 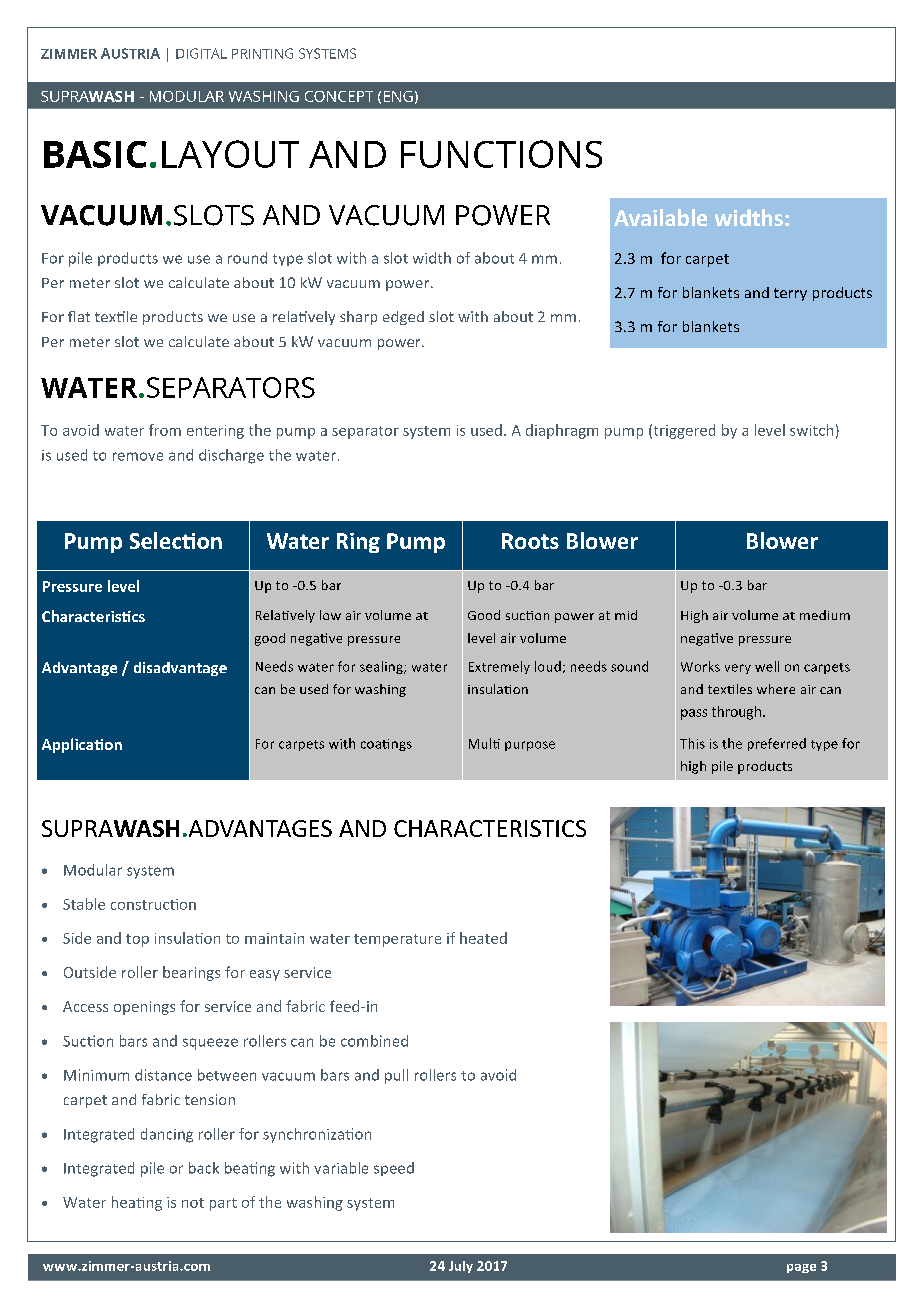 I want to click on July, so click(x=461, y=1267).
